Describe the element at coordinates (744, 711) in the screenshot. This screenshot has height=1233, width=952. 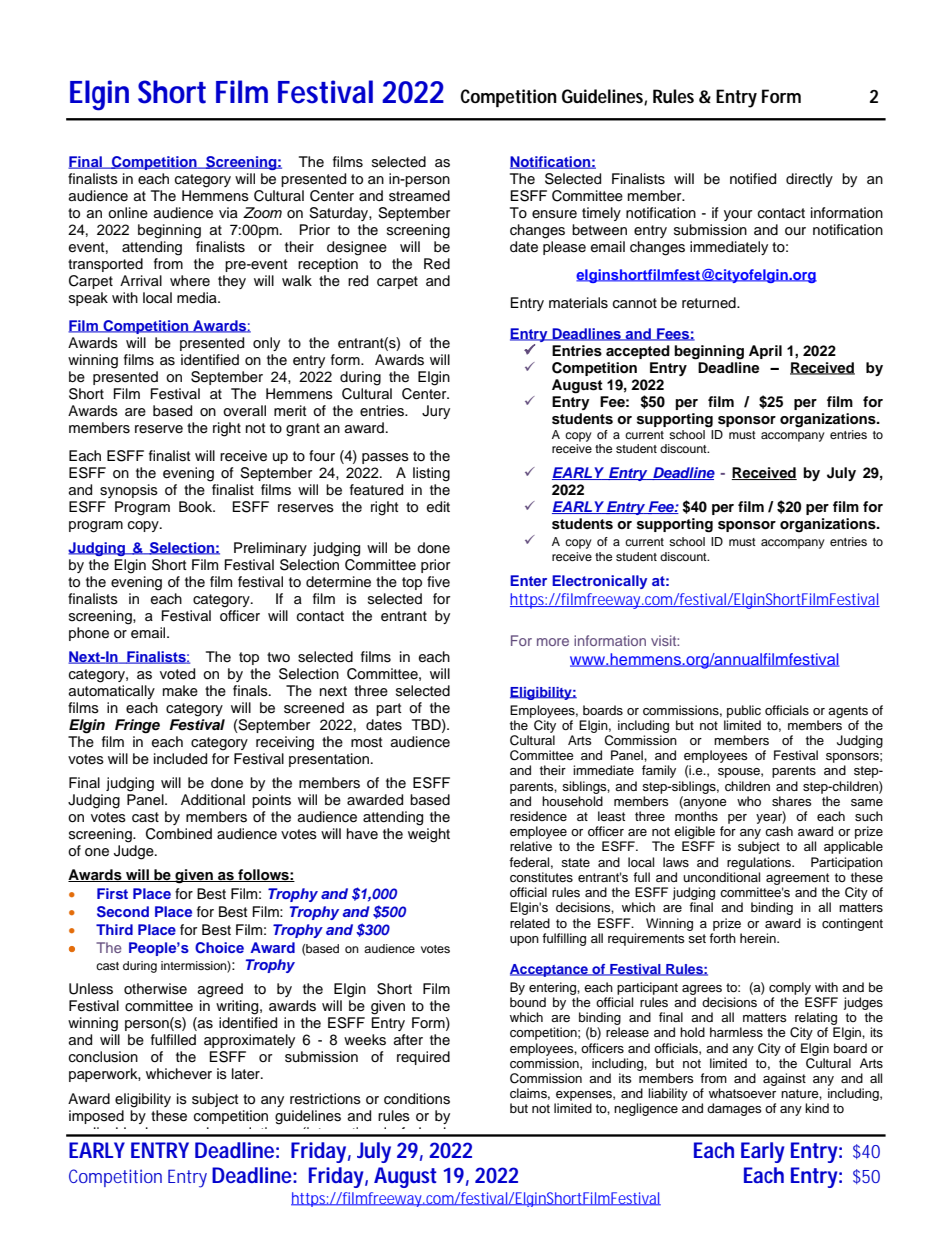
I see `public` at that location.
